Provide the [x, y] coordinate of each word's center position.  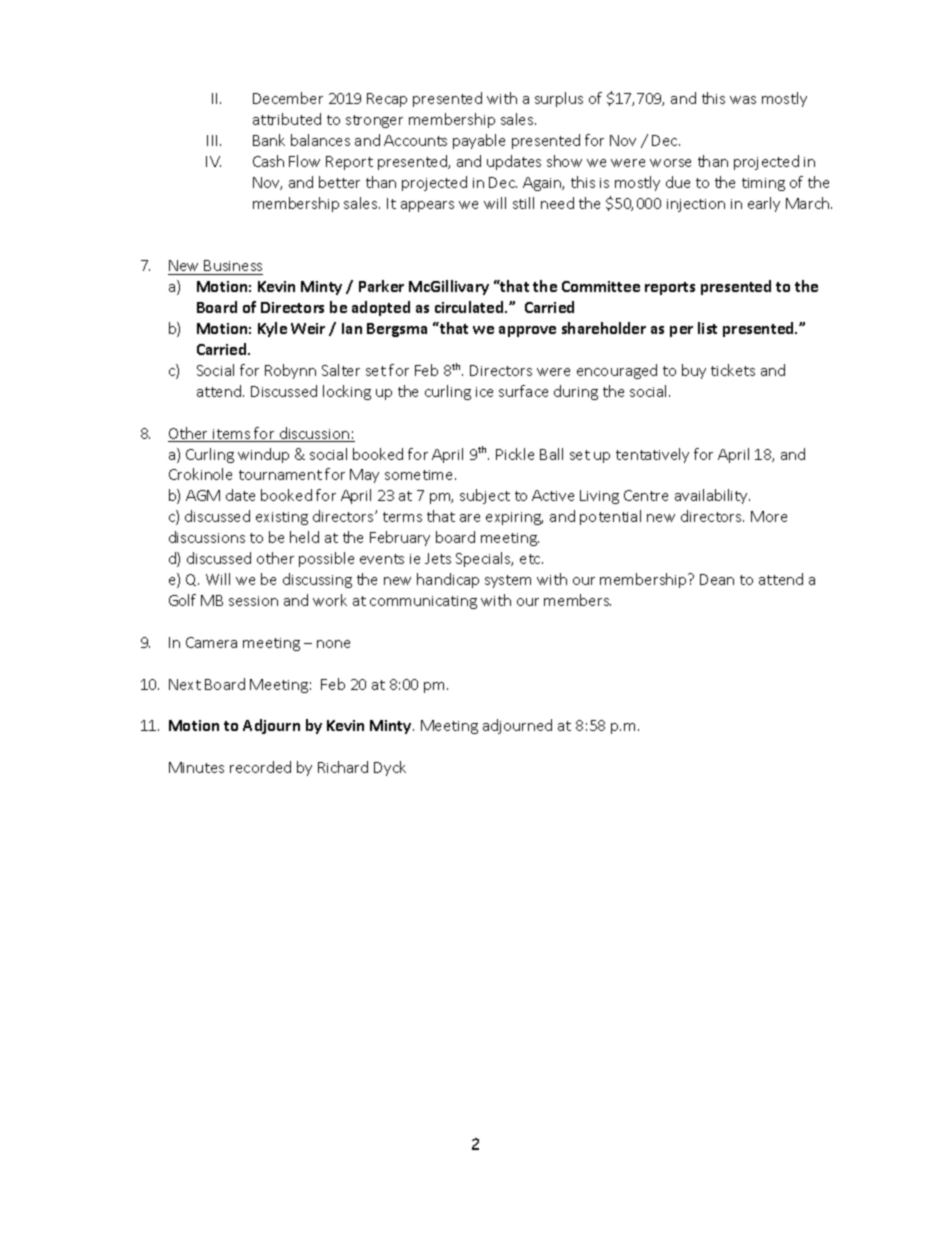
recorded [260, 767]
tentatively [652, 455]
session [253, 601]
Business [233, 265]
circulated [470, 307]
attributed [287, 119]
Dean [717, 579]
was [743, 100]
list [707, 328]
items [232, 435]
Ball [551, 454]
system [508, 581]
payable [479, 141]
